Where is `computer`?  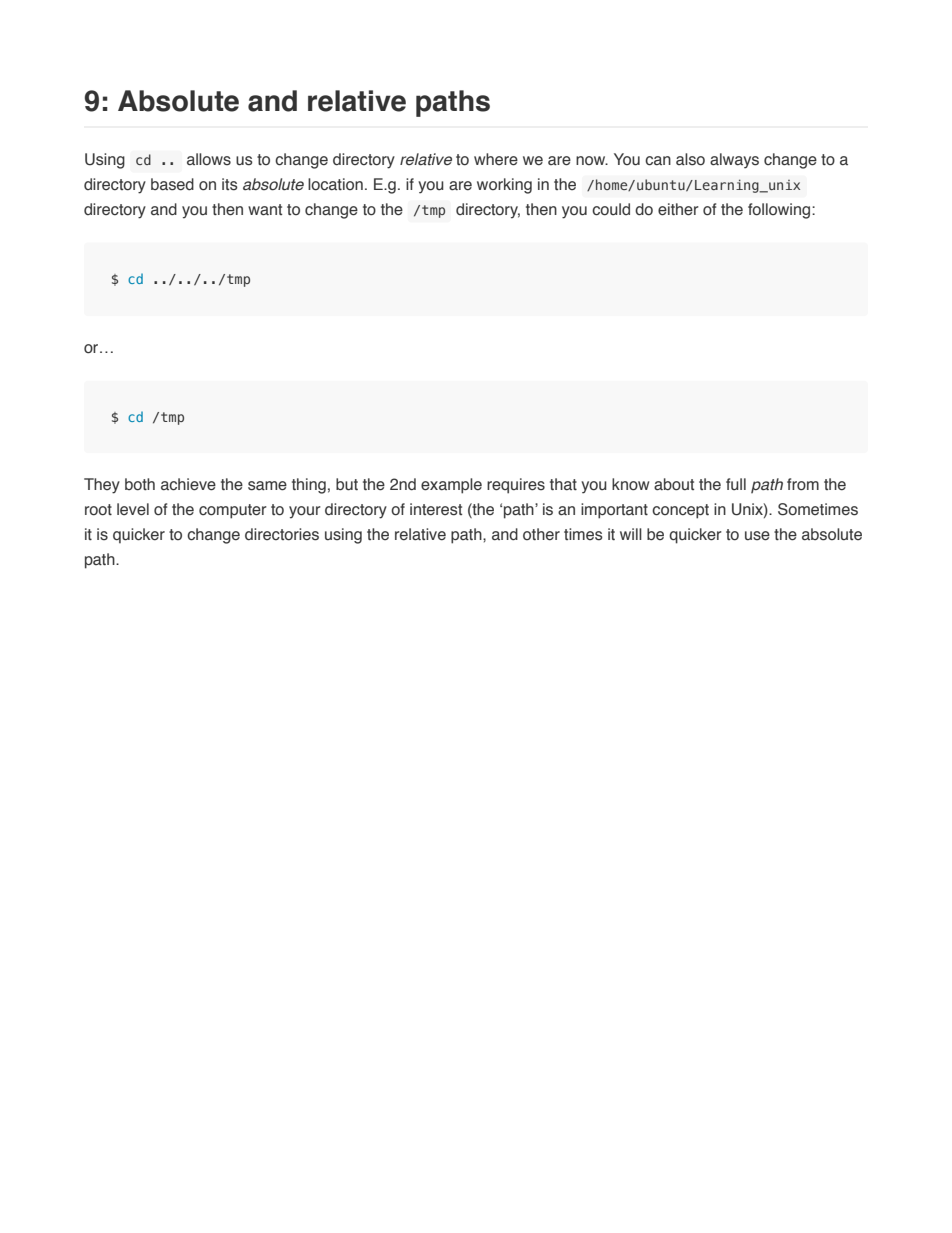
computer is located at coordinates (233, 511).
